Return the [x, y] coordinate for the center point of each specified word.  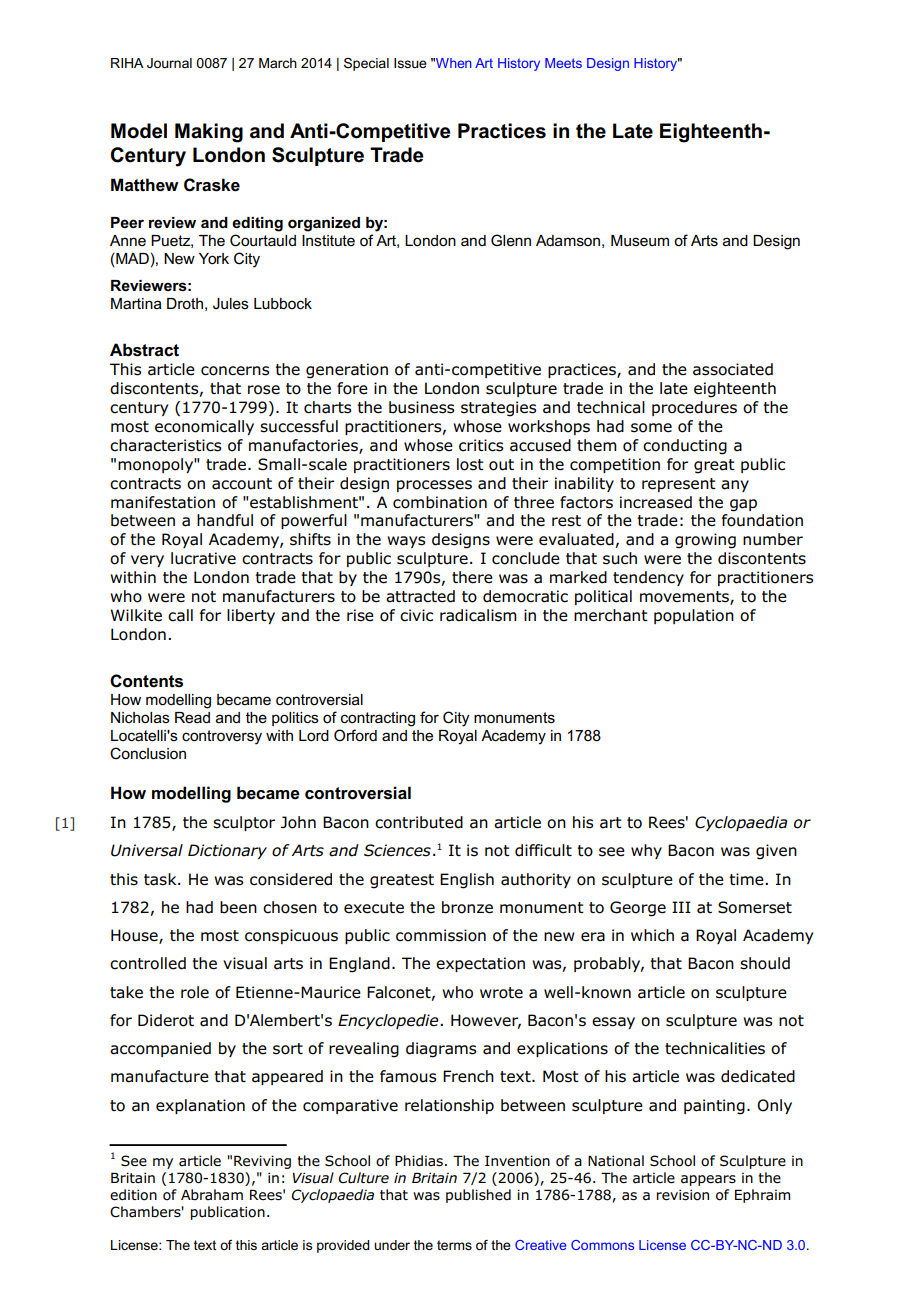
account [242, 484]
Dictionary [227, 851]
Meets [563, 63]
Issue [410, 63]
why [646, 851]
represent [679, 485]
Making [209, 133]
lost [470, 464]
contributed [419, 822]
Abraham [212, 1195]
